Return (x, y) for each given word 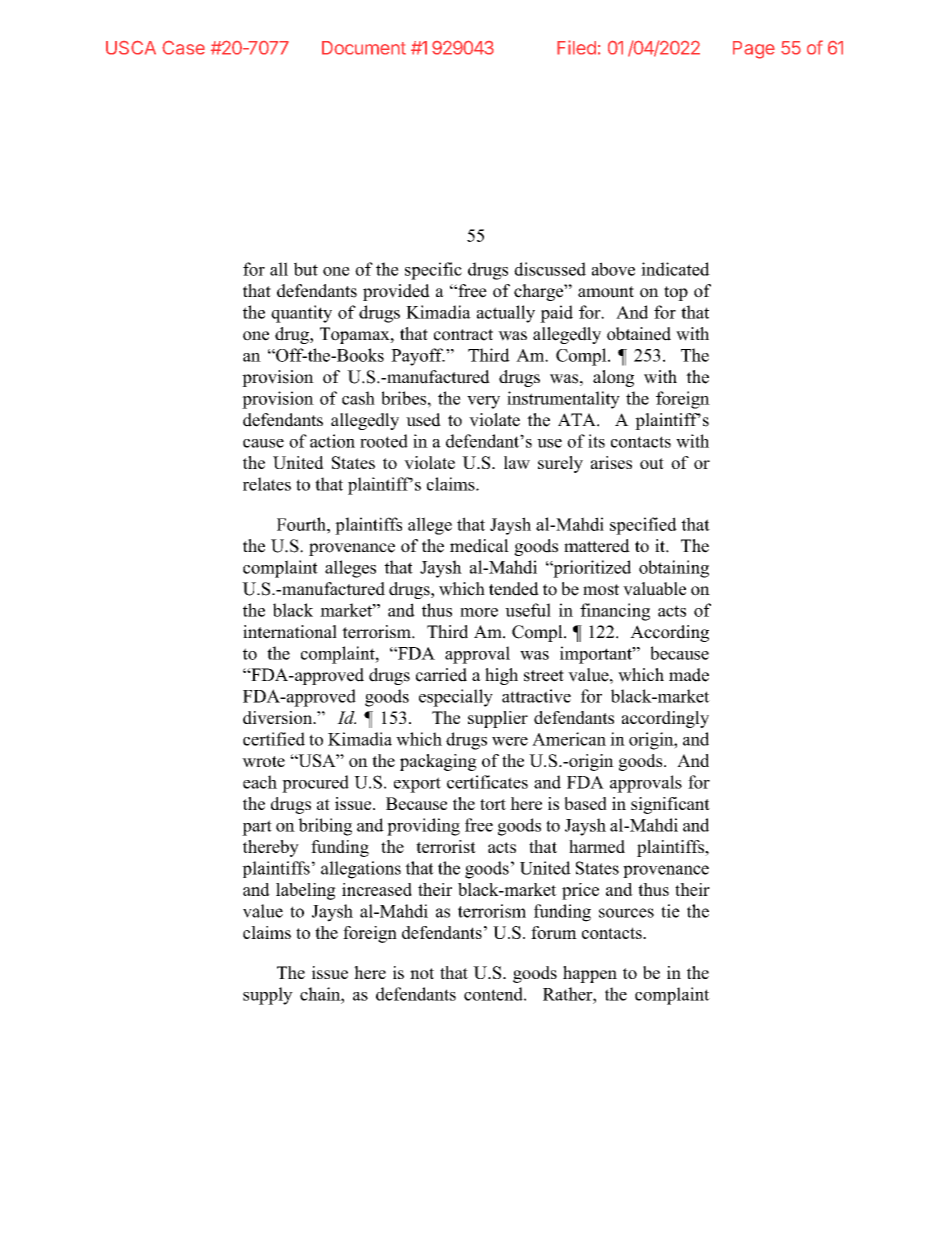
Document (364, 48)
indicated (675, 269)
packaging (438, 762)
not (422, 973)
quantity (301, 314)
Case (183, 47)
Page (754, 50)
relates (267, 484)
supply (268, 996)
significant (670, 805)
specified (643, 526)
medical (479, 546)
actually (506, 314)
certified (274, 739)
